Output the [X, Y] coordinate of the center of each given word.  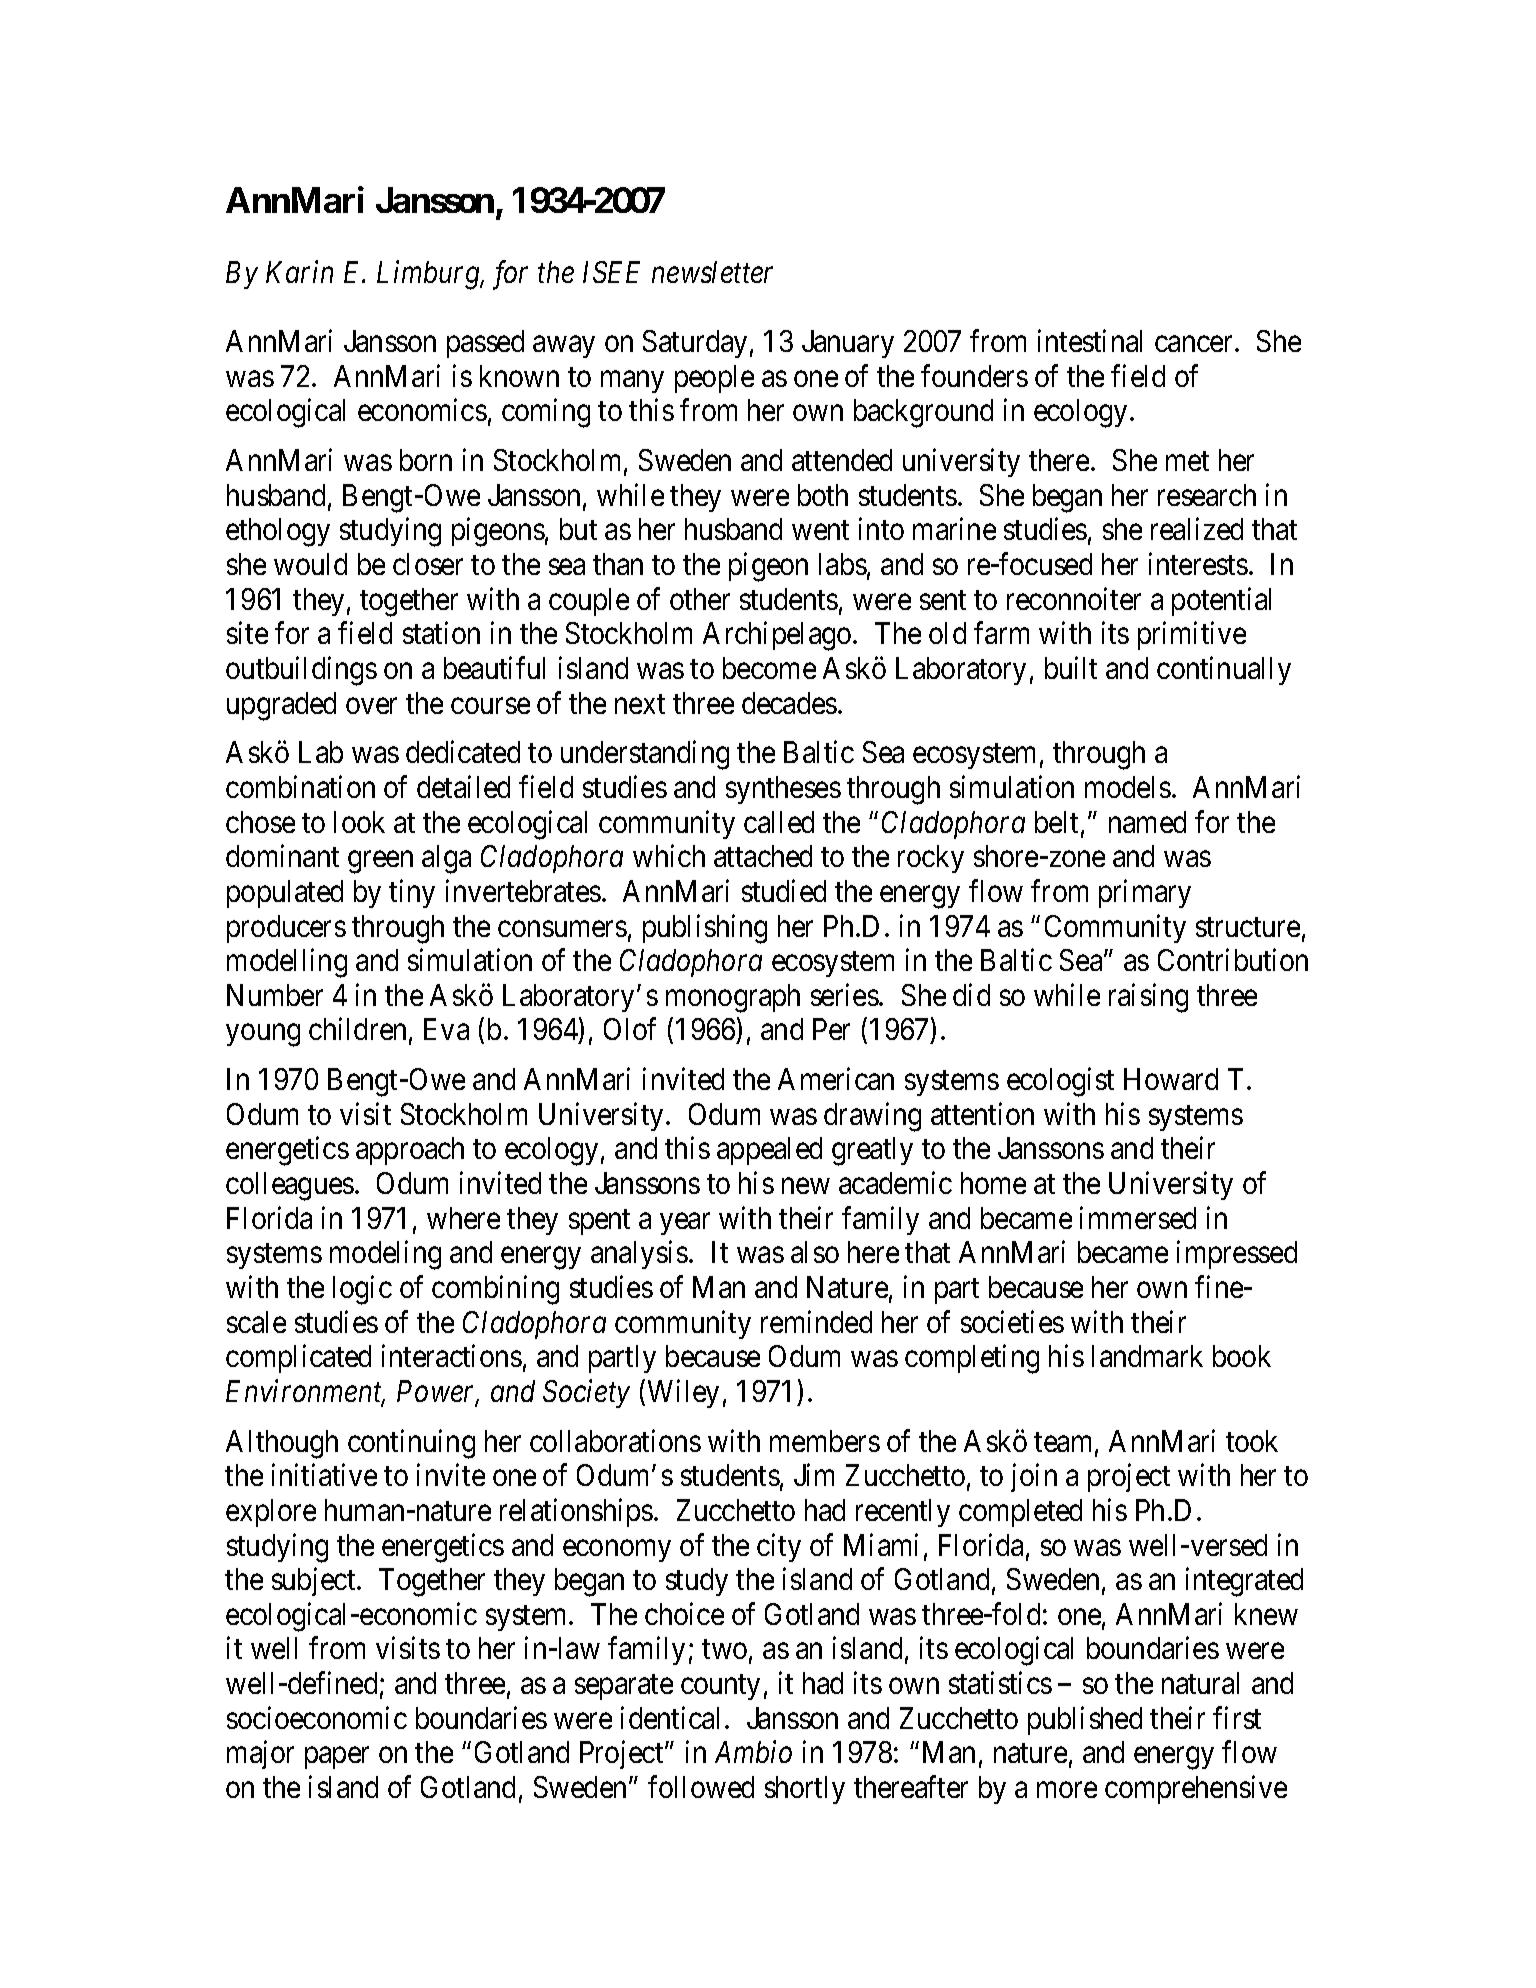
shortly [805, 1790]
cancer [1195, 344]
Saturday [695, 344]
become [769, 668]
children [357, 1029]
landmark [1147, 1356]
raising [1148, 998]
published [1085, 1720]
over [371, 706]
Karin [299, 272]
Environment [305, 1392]
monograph [733, 998]
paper [337, 1758]
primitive [1192, 636]
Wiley [683, 1393]
